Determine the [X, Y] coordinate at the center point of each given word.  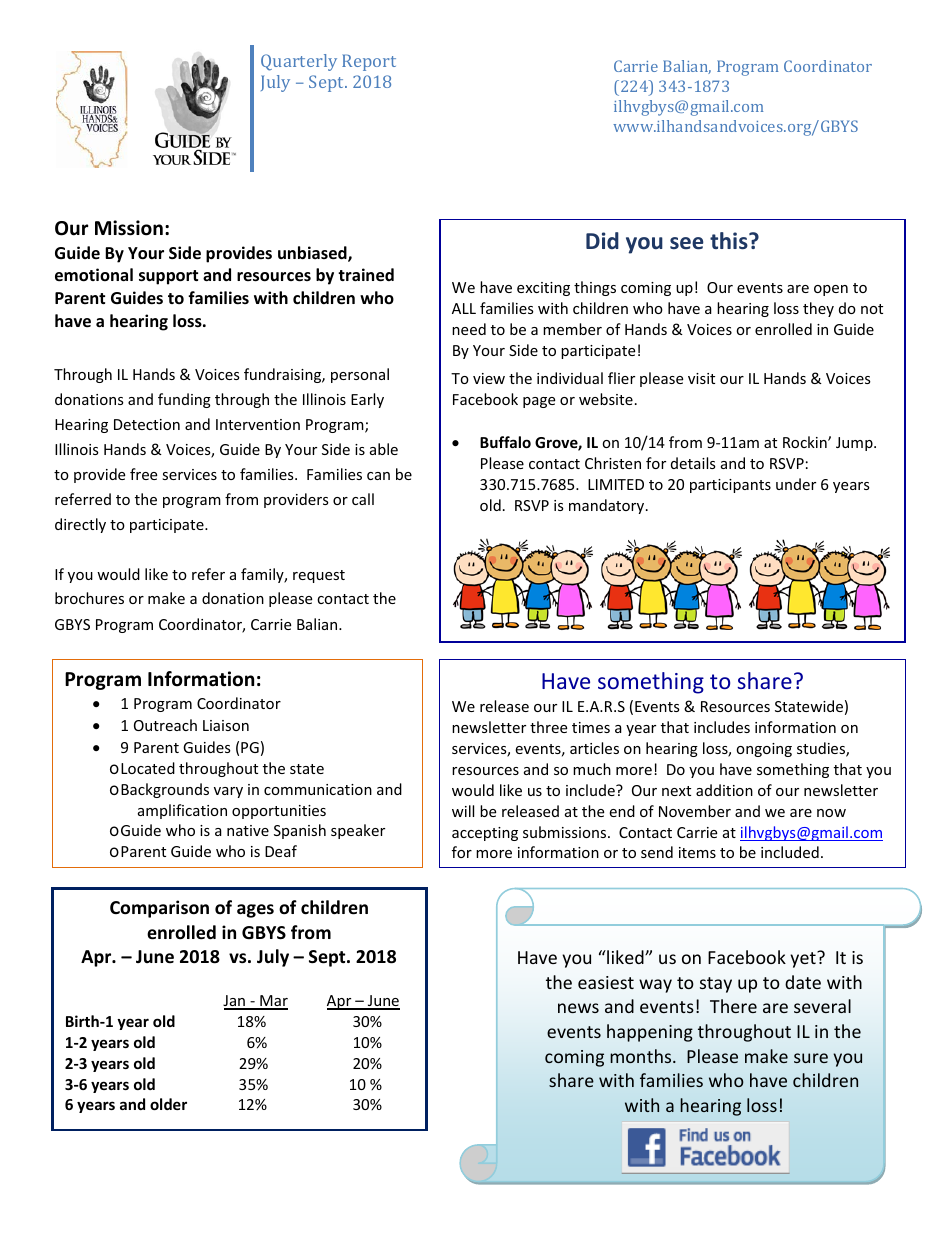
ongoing [764, 750]
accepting [485, 834]
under [796, 484]
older [168, 1104]
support [168, 277]
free [143, 474]
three [548, 727]
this [730, 241]
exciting [543, 289]
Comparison [159, 909]
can [378, 476]
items [697, 852]
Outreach [165, 725]
